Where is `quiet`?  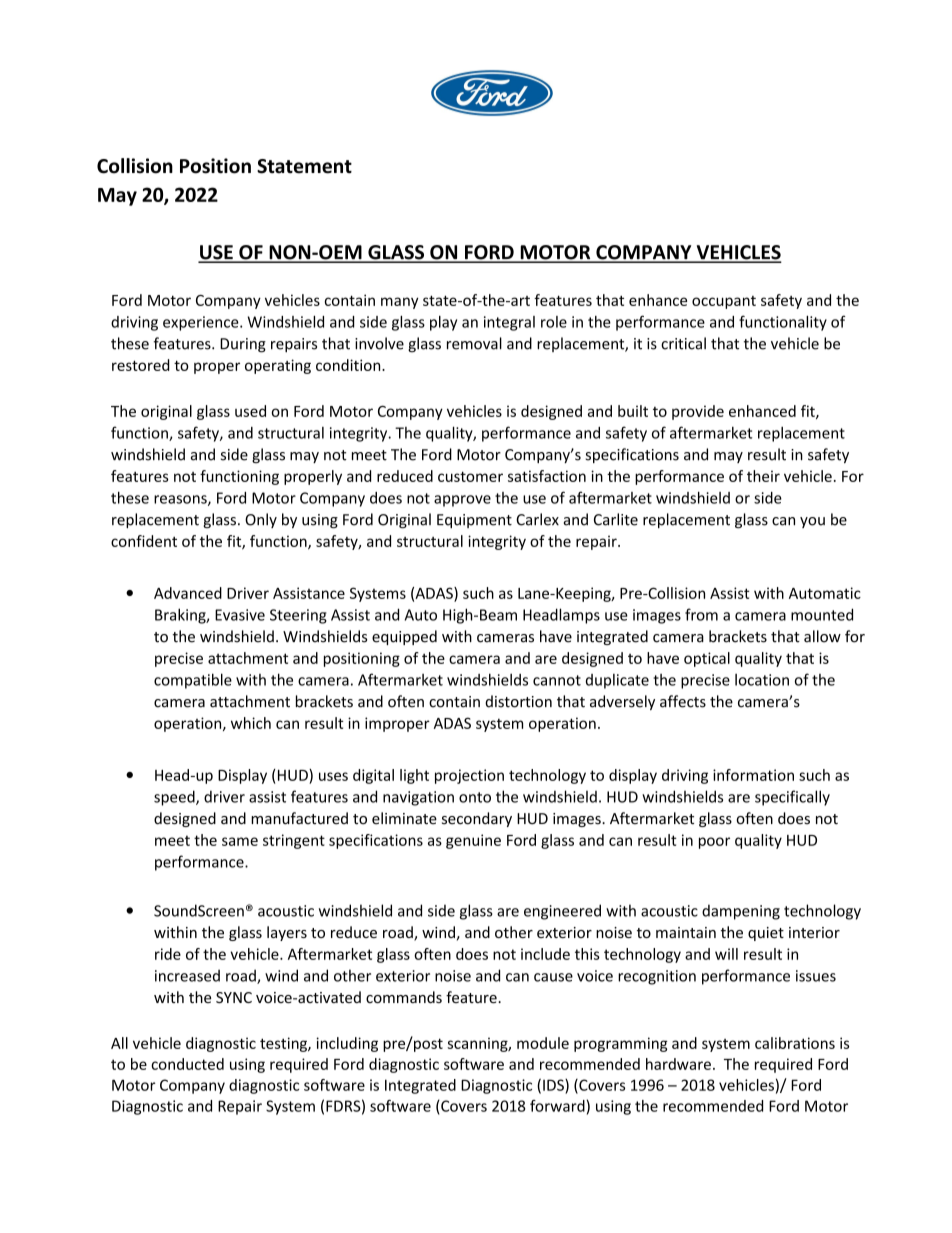 quiet is located at coordinates (766, 934).
